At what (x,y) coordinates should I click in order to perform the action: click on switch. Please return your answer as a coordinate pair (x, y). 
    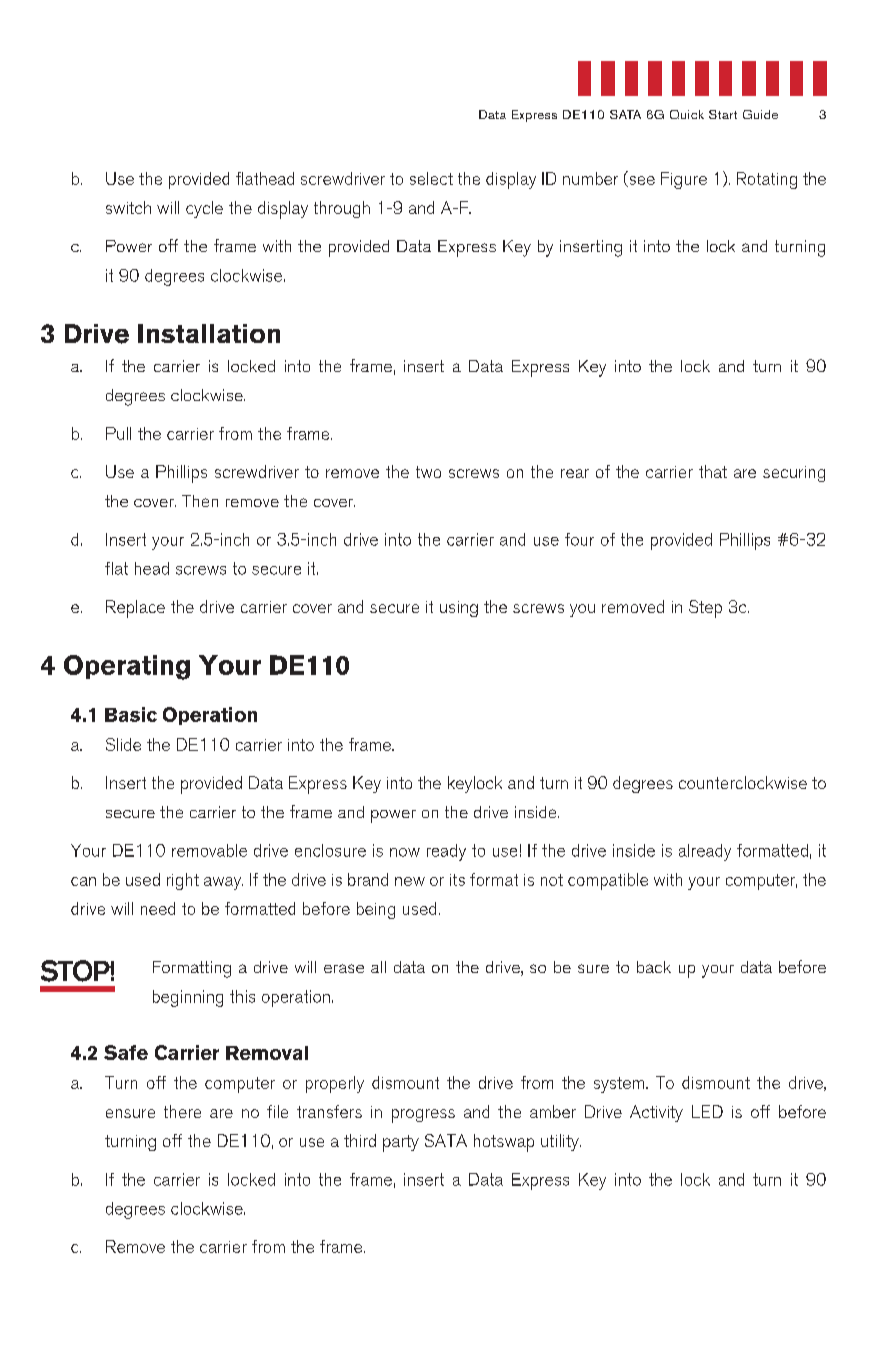
    Looking at the image, I should click on (128, 207).
